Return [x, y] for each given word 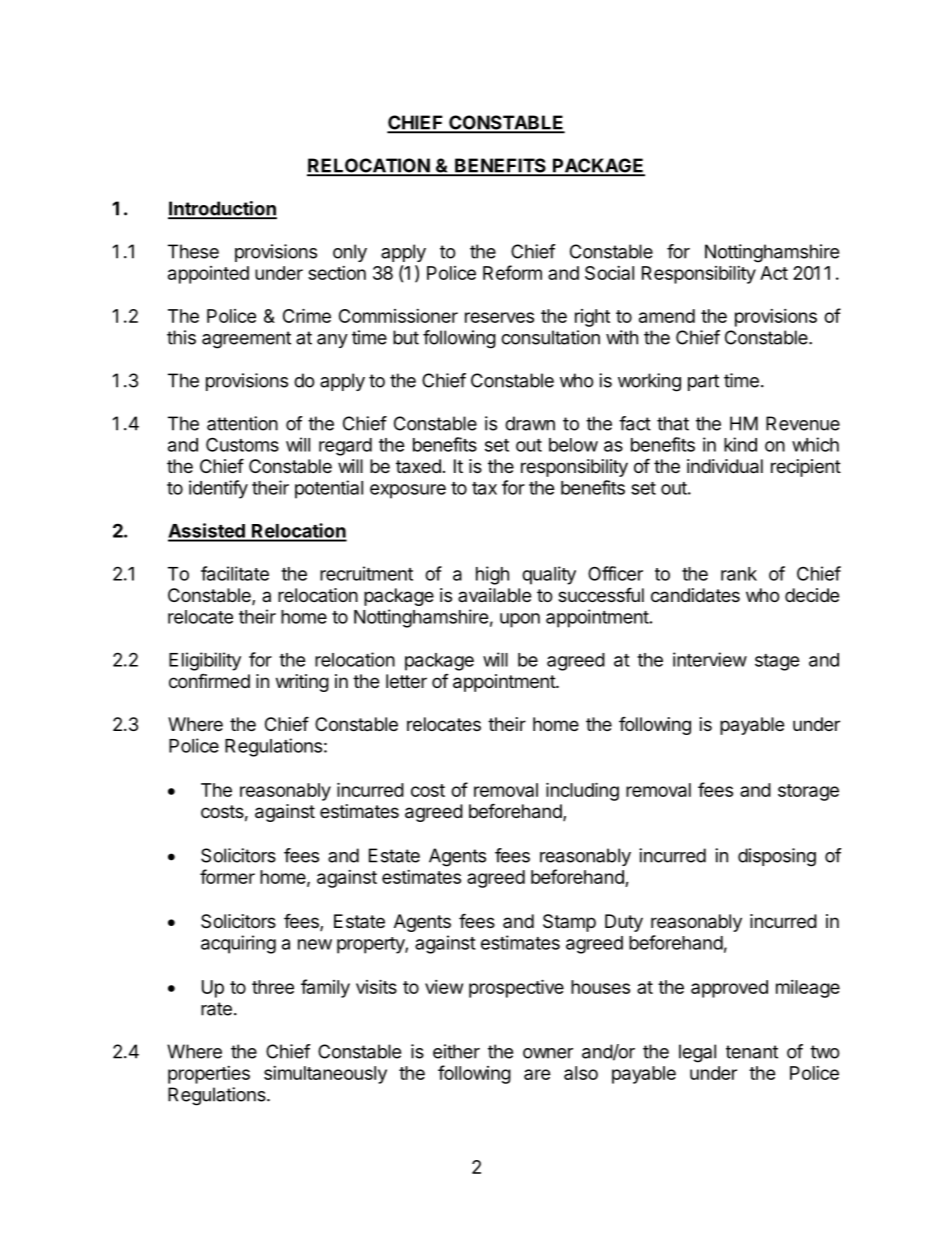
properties [209, 1075]
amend [667, 316]
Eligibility [205, 661]
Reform [512, 272]
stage [777, 662]
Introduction [222, 209]
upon [520, 620]
